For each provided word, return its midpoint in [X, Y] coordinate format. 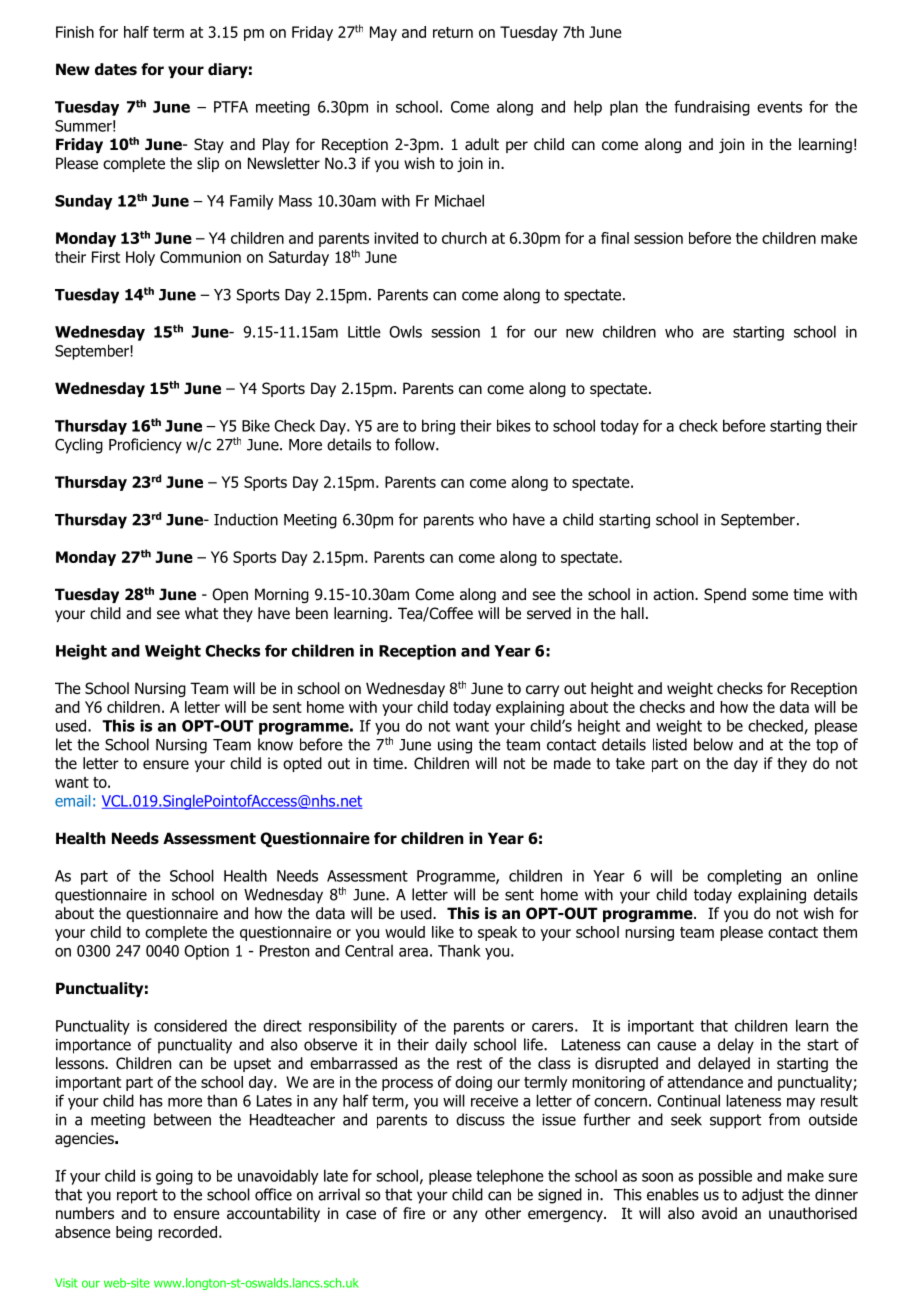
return [453, 32]
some [770, 596]
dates [116, 69]
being [134, 1233]
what [201, 613]
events [779, 107]
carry [542, 691]
